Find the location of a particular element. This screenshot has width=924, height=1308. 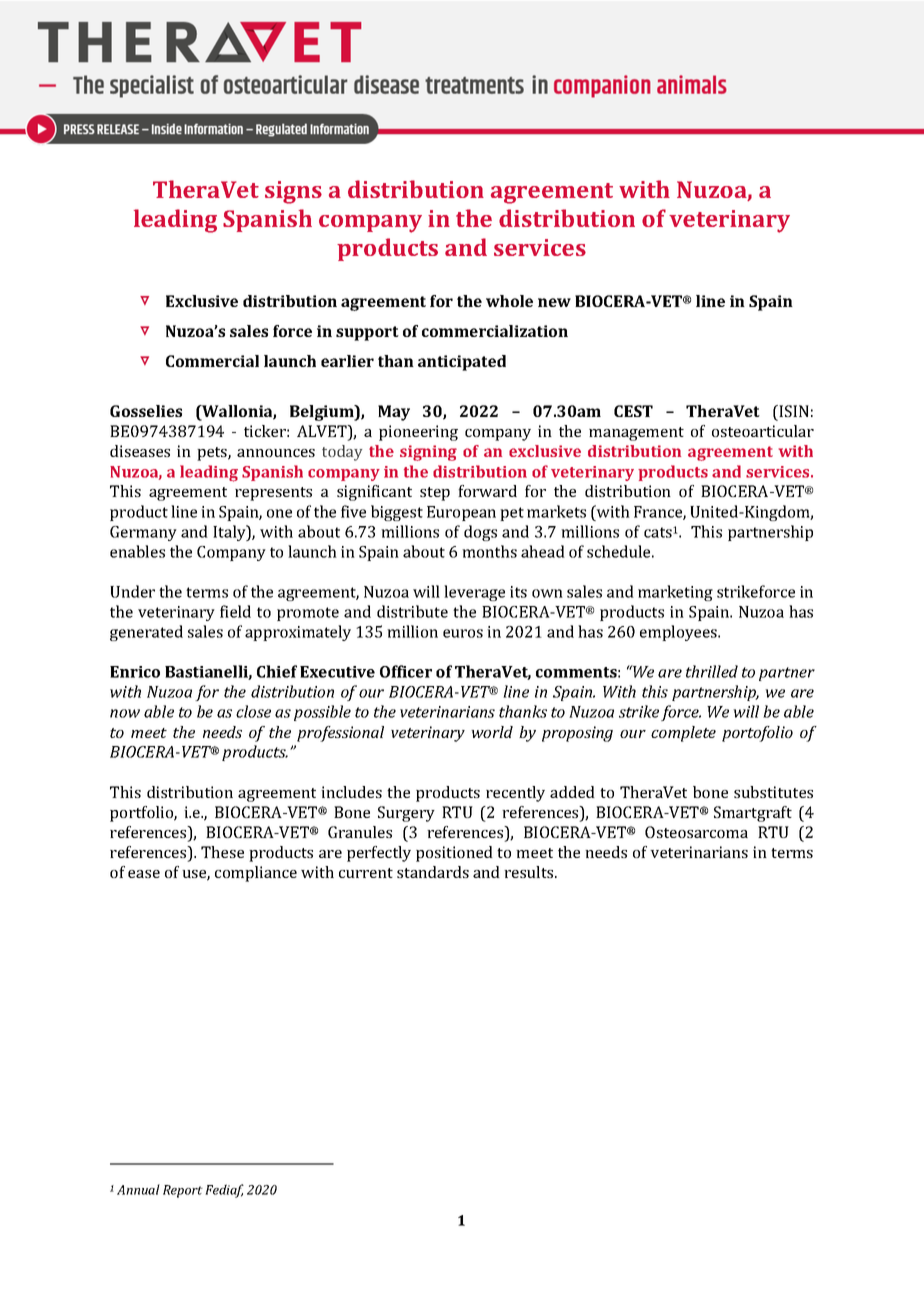

results is located at coordinates (530, 872).
